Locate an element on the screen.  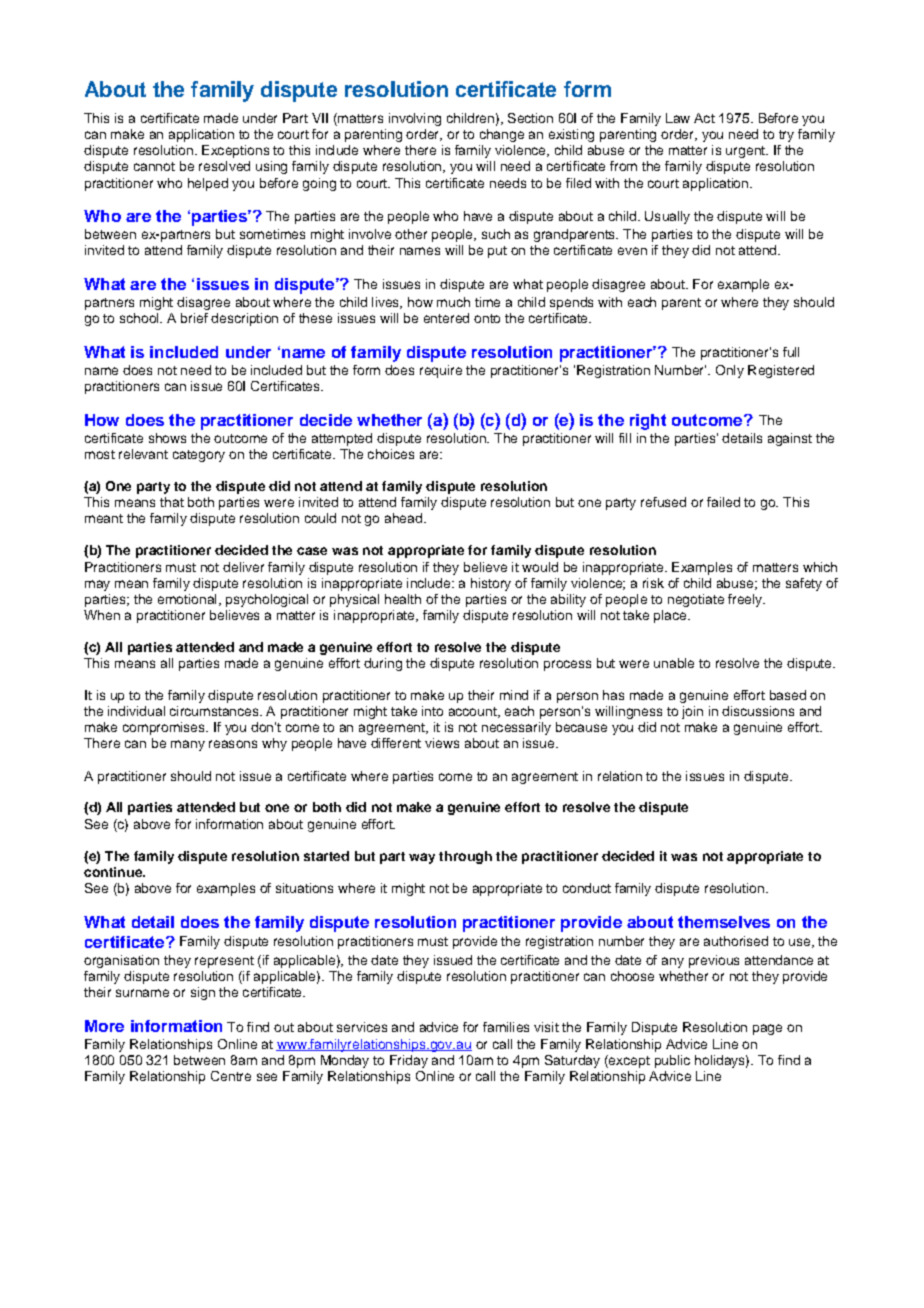
urgent is located at coordinates (746, 152).
